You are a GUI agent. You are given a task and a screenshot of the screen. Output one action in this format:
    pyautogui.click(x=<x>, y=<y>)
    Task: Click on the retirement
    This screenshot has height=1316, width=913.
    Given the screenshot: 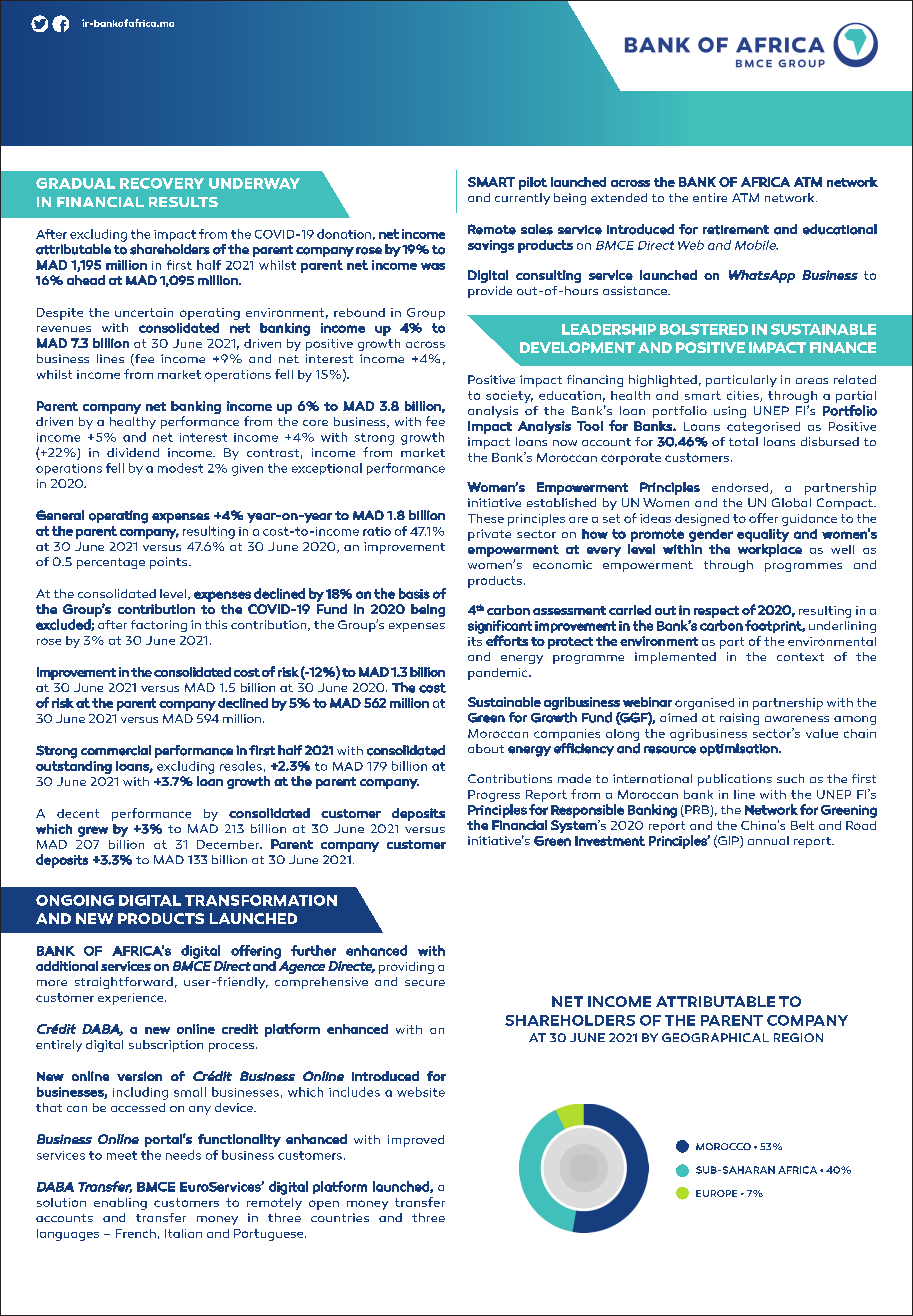 What is the action you would take?
    pyautogui.click(x=736, y=230)
